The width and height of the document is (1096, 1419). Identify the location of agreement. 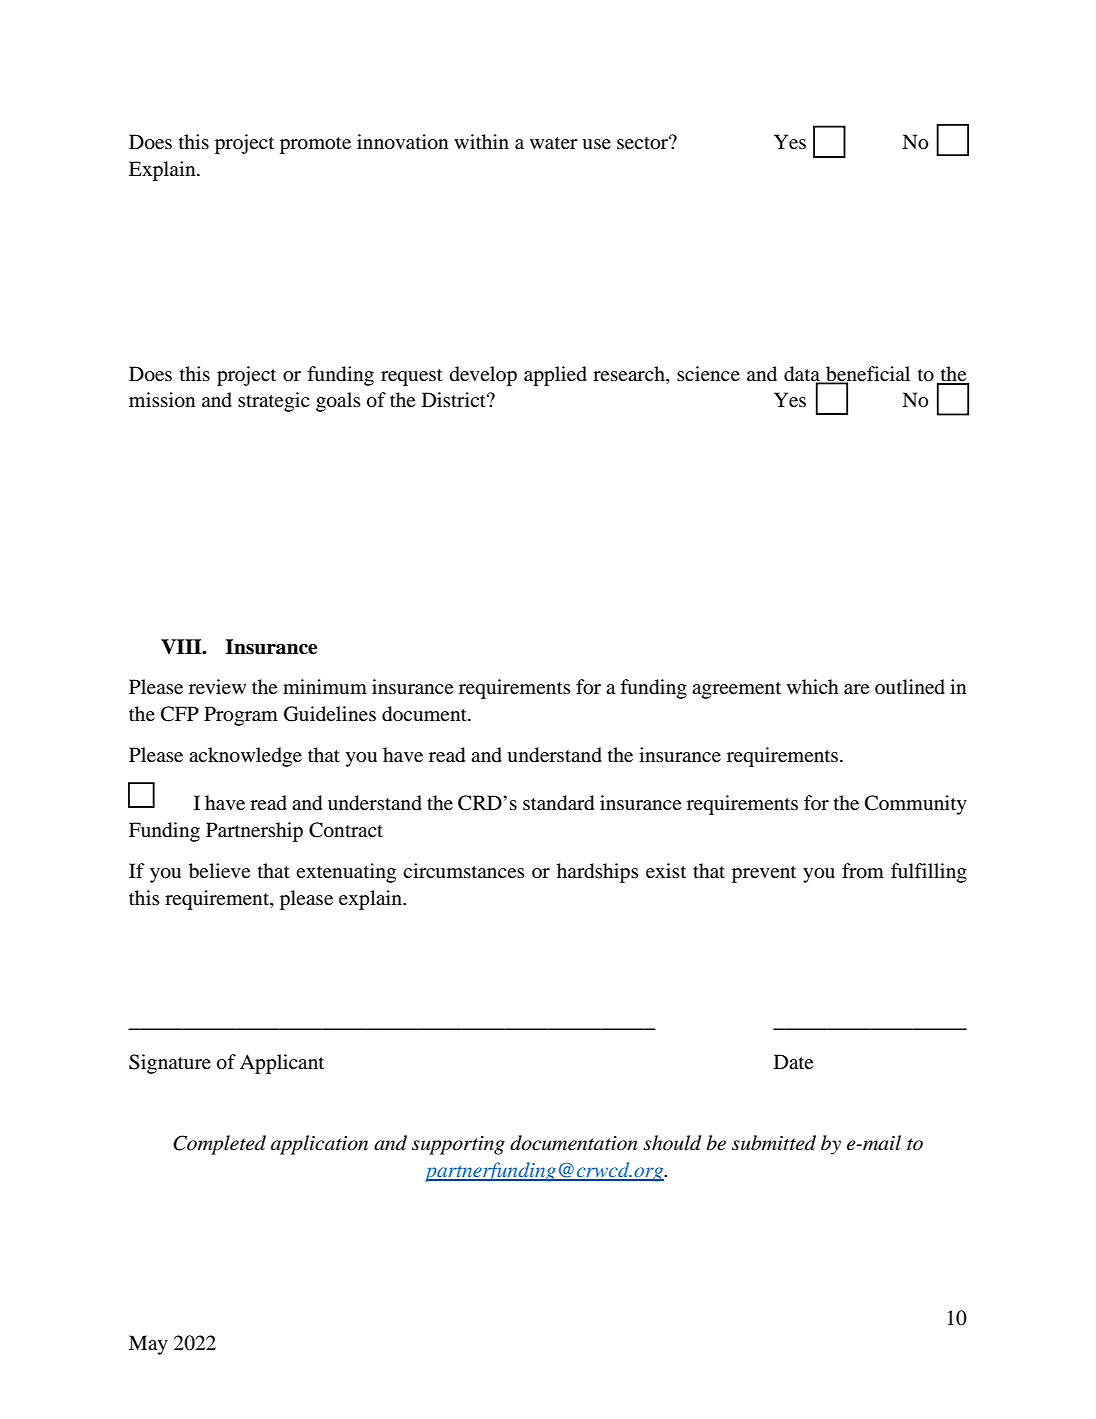
(736, 690).
